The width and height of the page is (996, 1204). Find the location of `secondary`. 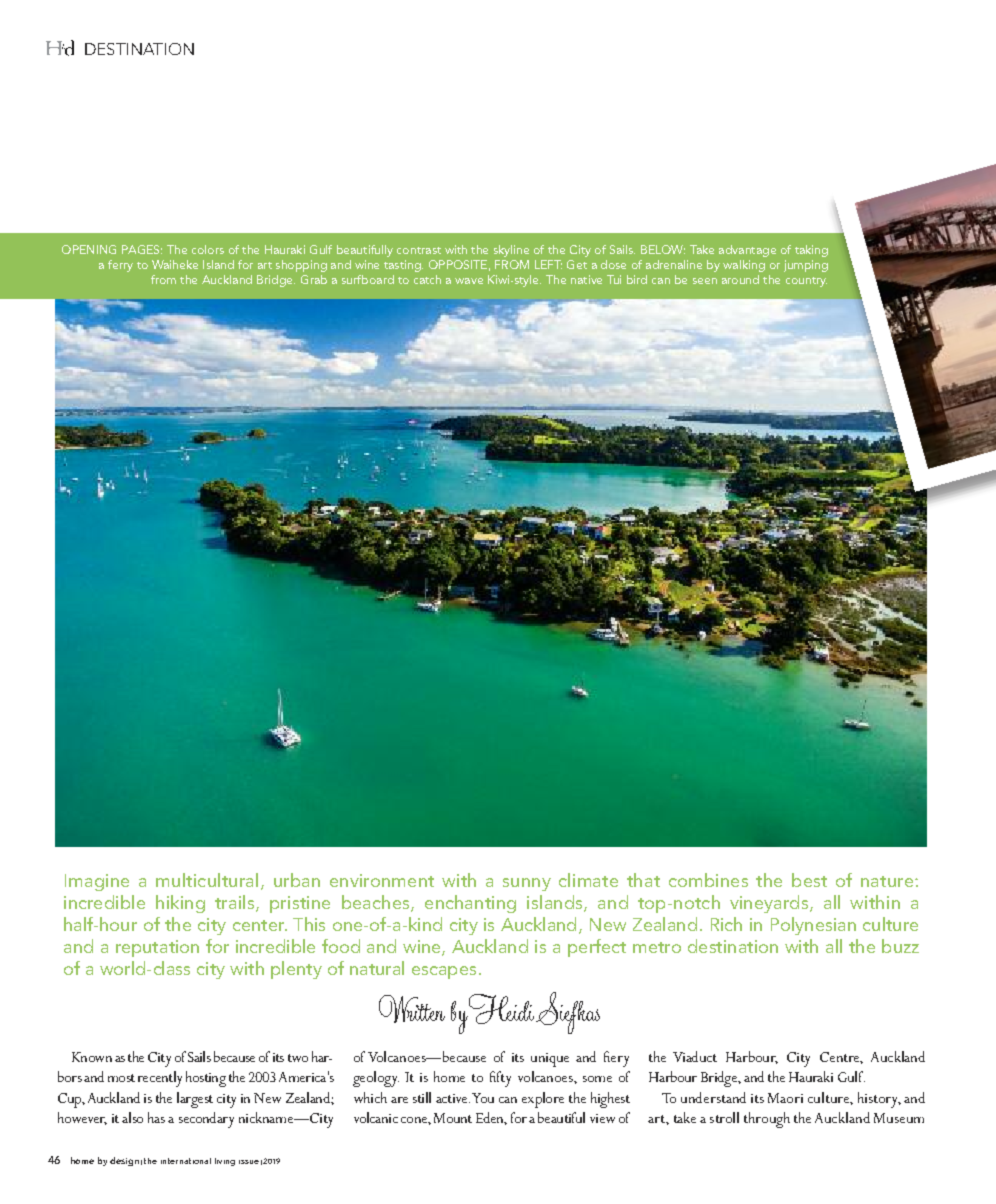

secondary is located at coordinates (206, 1120).
